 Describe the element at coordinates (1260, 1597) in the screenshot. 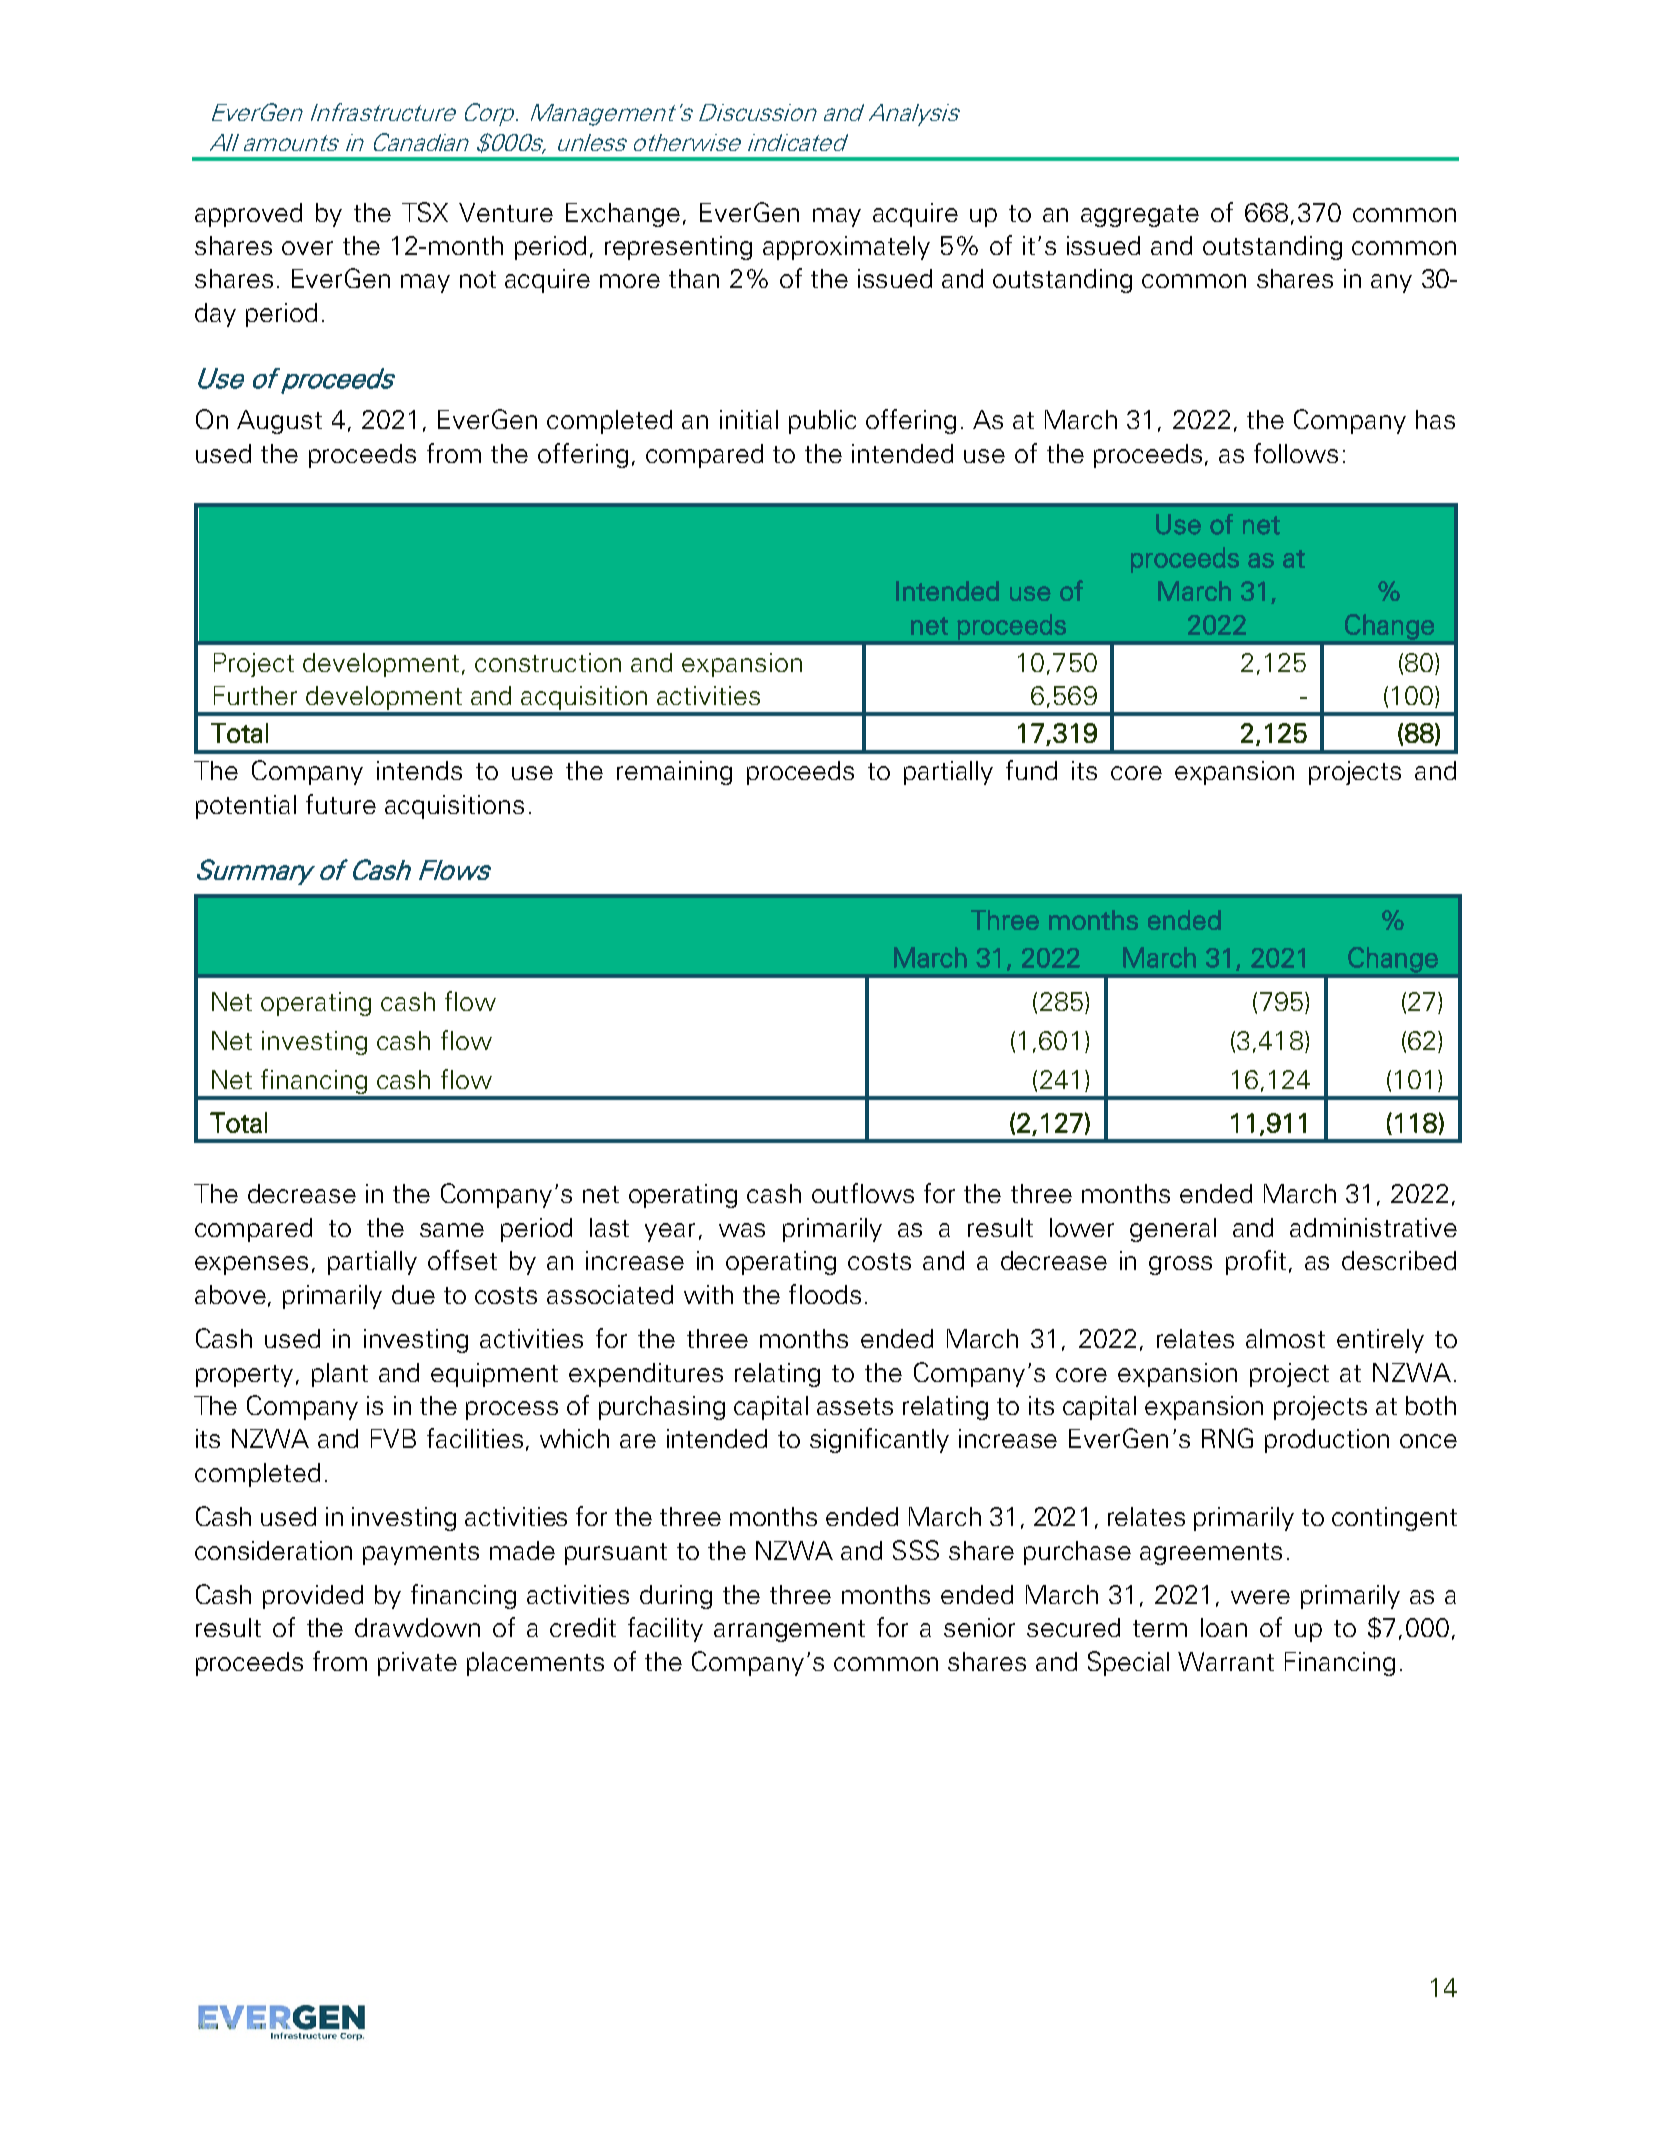

I see `were` at that location.
